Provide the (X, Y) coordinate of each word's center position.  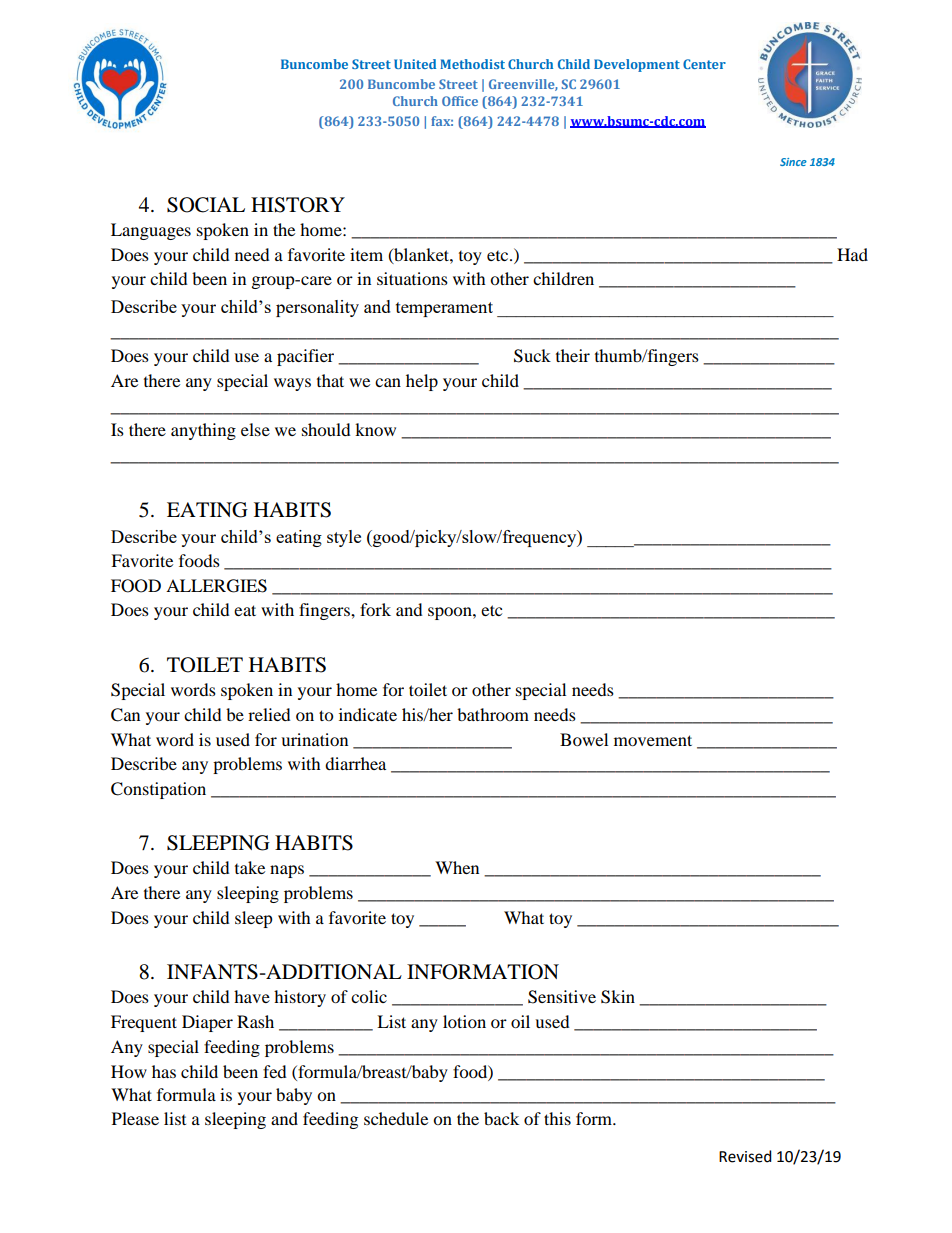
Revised (745, 1156)
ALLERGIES (216, 586)
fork (375, 609)
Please (135, 1118)
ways (292, 384)
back (501, 1118)
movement (653, 740)
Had (852, 254)
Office (460, 101)
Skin (618, 997)
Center (704, 64)
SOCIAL (206, 205)
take (250, 867)
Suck (532, 356)
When (457, 867)
